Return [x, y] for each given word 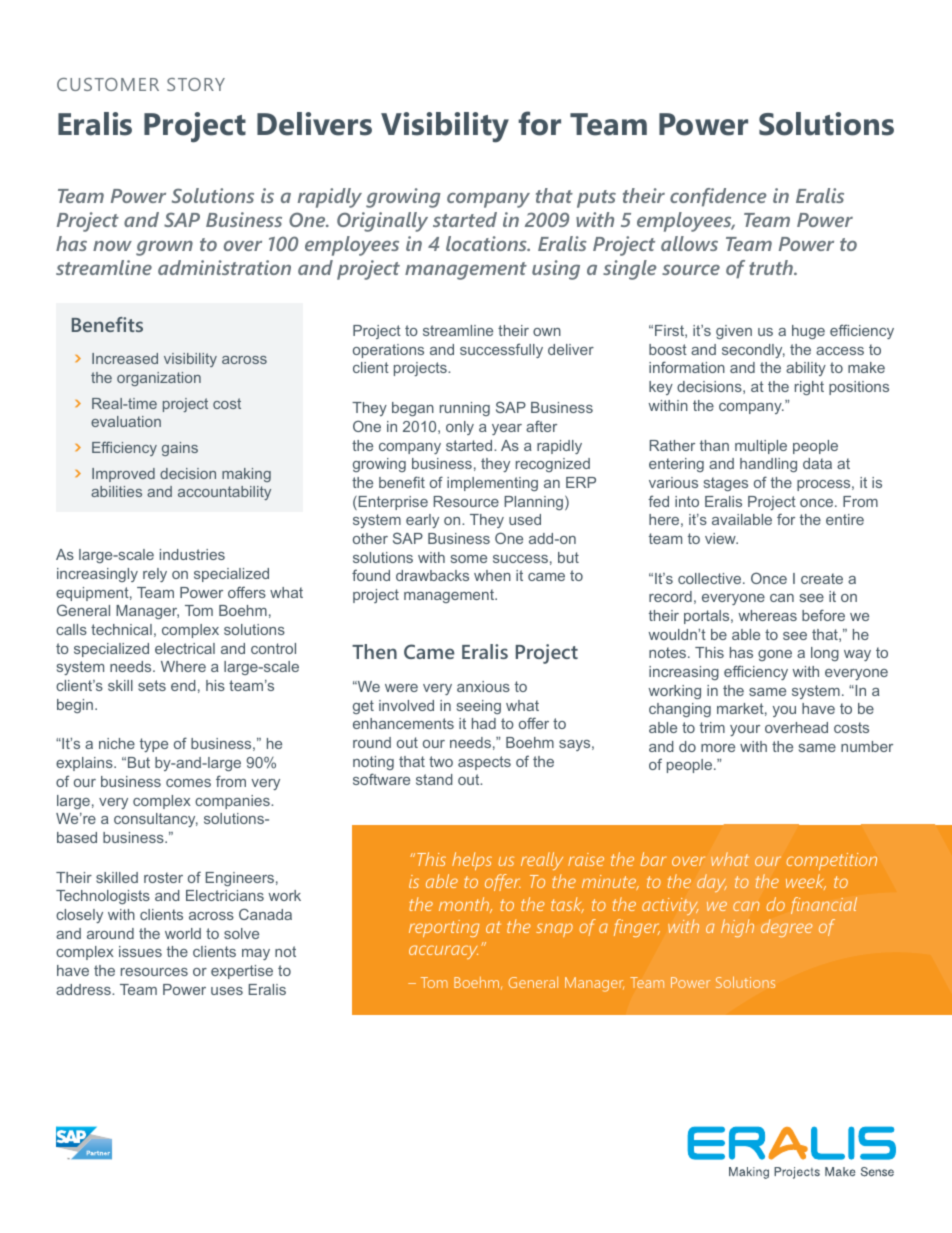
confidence [718, 197]
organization [159, 379]
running [465, 409]
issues [140, 951]
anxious [483, 686]
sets [152, 685]
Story [196, 84]
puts [596, 199]
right [809, 388]
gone [775, 655]
